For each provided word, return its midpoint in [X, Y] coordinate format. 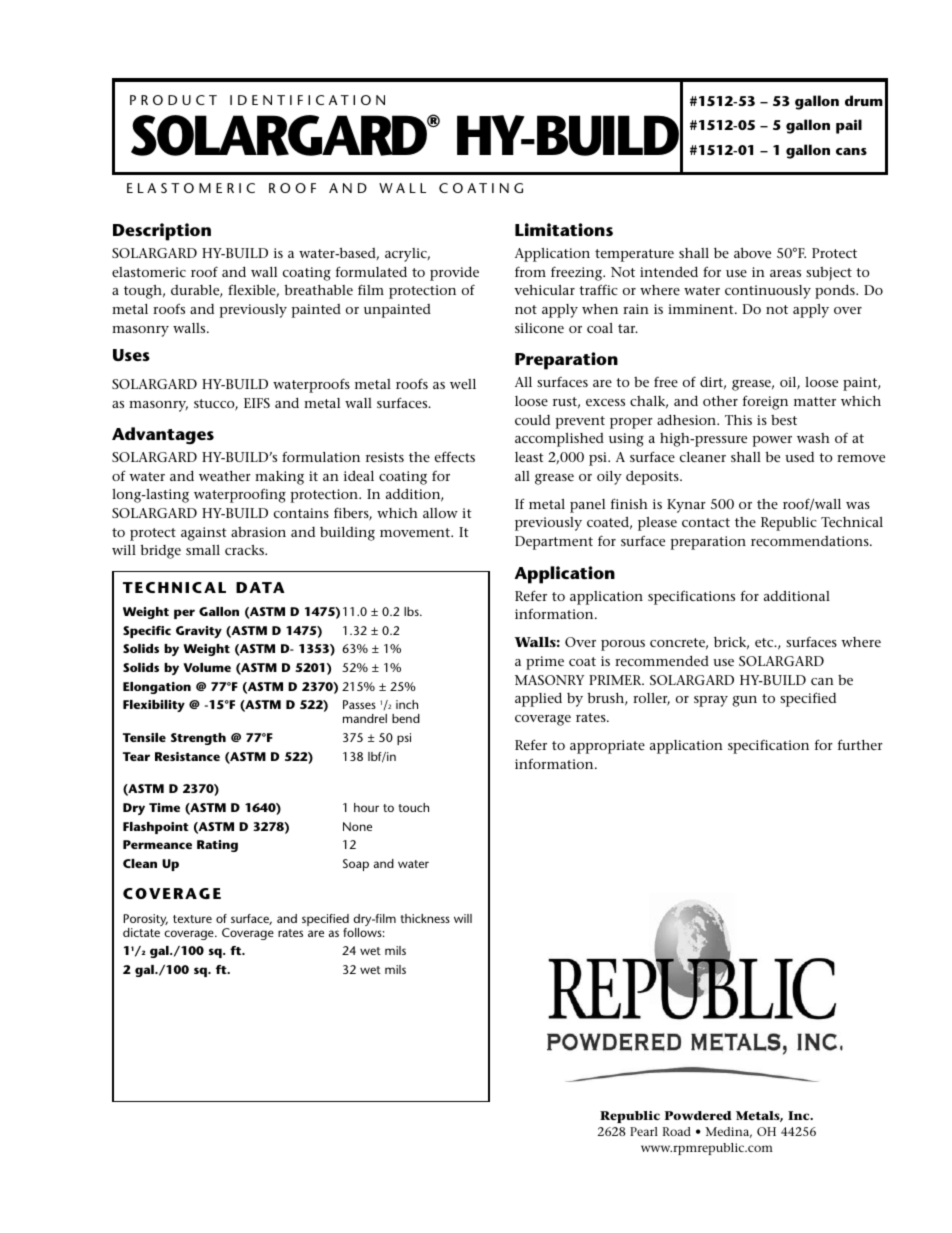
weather [225, 476]
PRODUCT [173, 100]
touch [414, 807]
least [529, 457]
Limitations [564, 229]
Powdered [698, 1115]
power [772, 441]
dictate [141, 932]
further [860, 744]
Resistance [187, 756]
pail [849, 126]
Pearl [644, 1131]
